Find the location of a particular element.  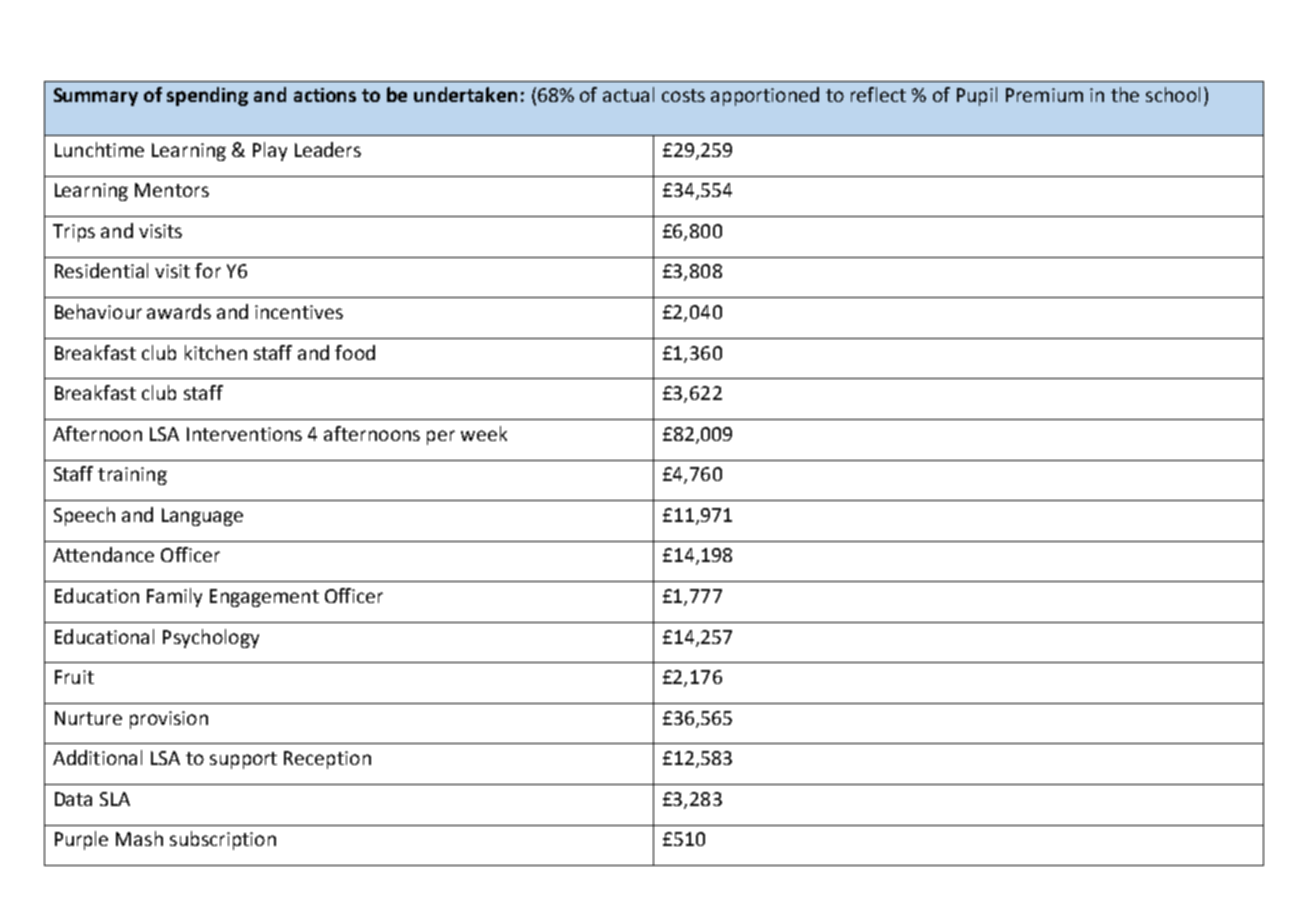

Engagement is located at coordinates (264, 598).
